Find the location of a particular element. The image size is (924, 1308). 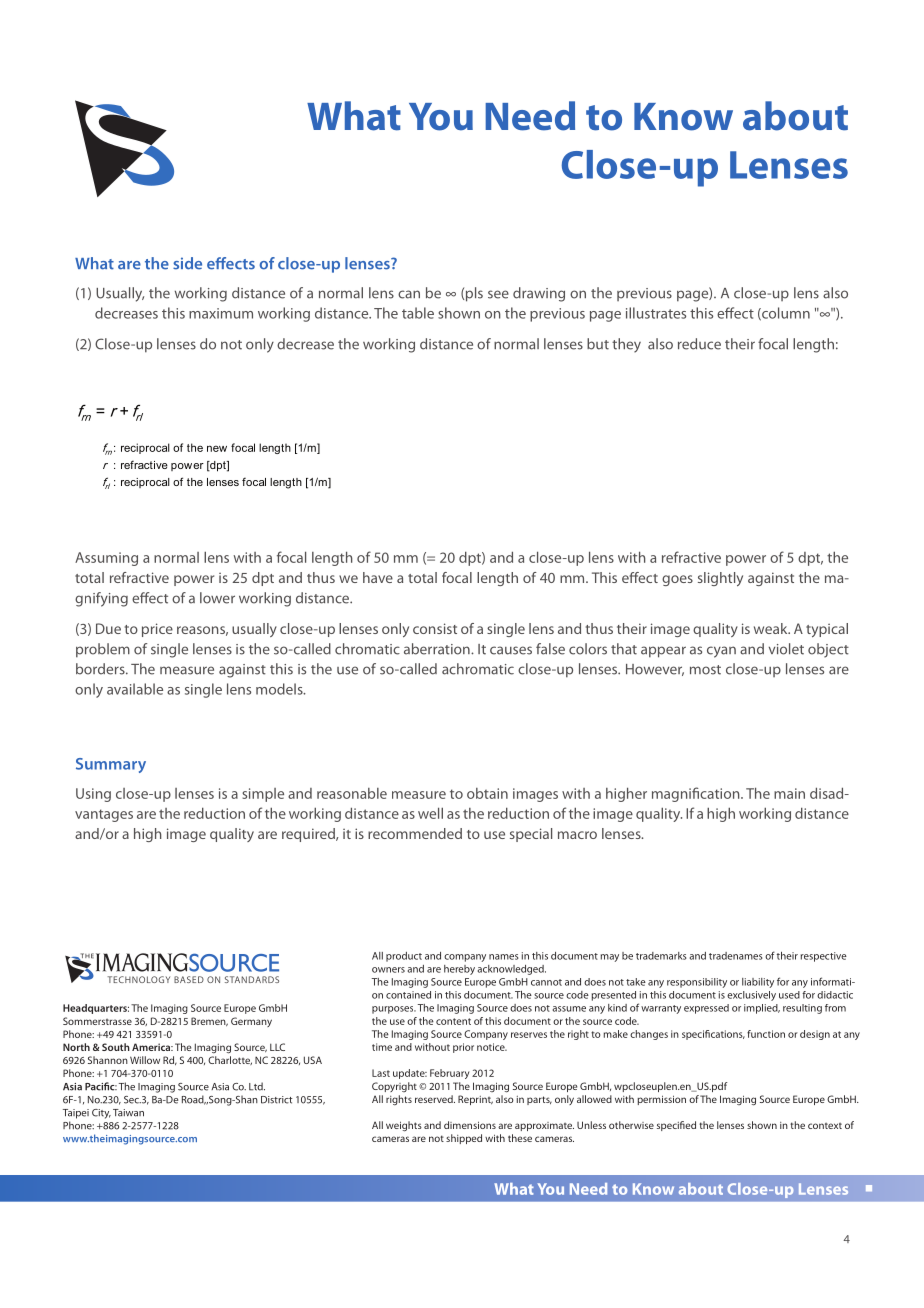

have is located at coordinates (378, 577).
